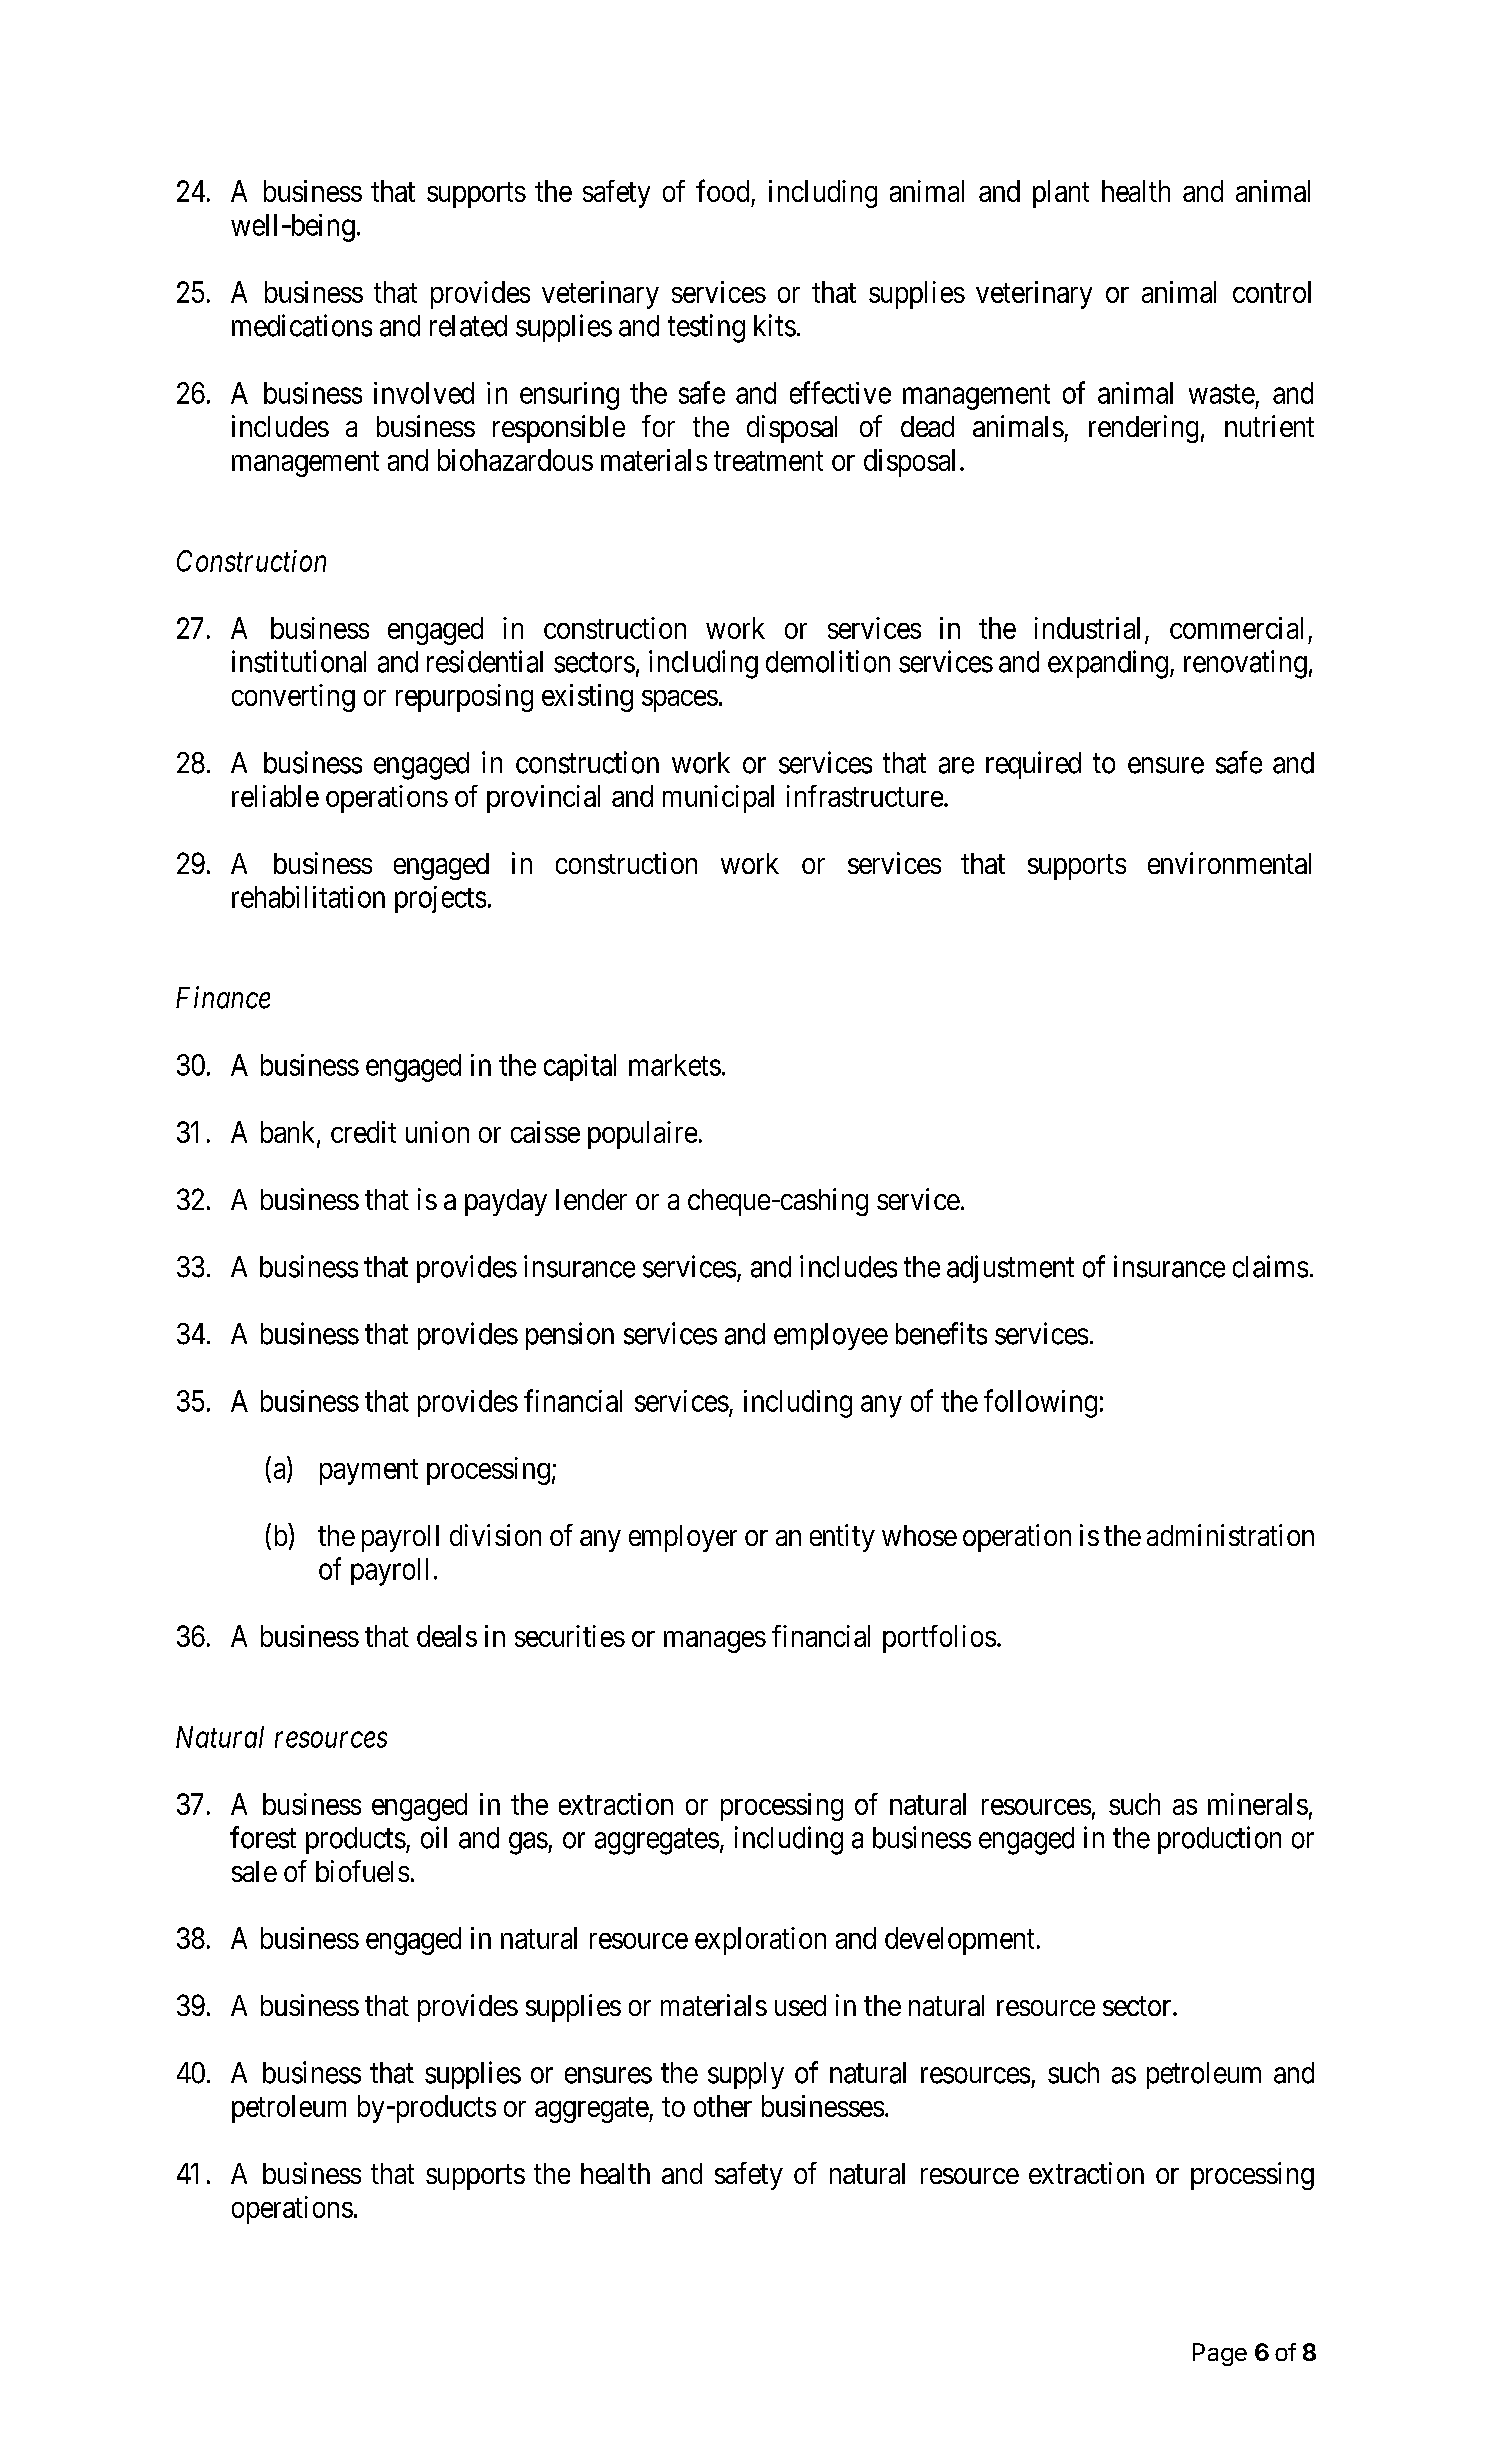 This screenshot has width=1490, height=2454. What do you see at coordinates (363, 1132) in the screenshot?
I see `credit` at bounding box center [363, 1132].
